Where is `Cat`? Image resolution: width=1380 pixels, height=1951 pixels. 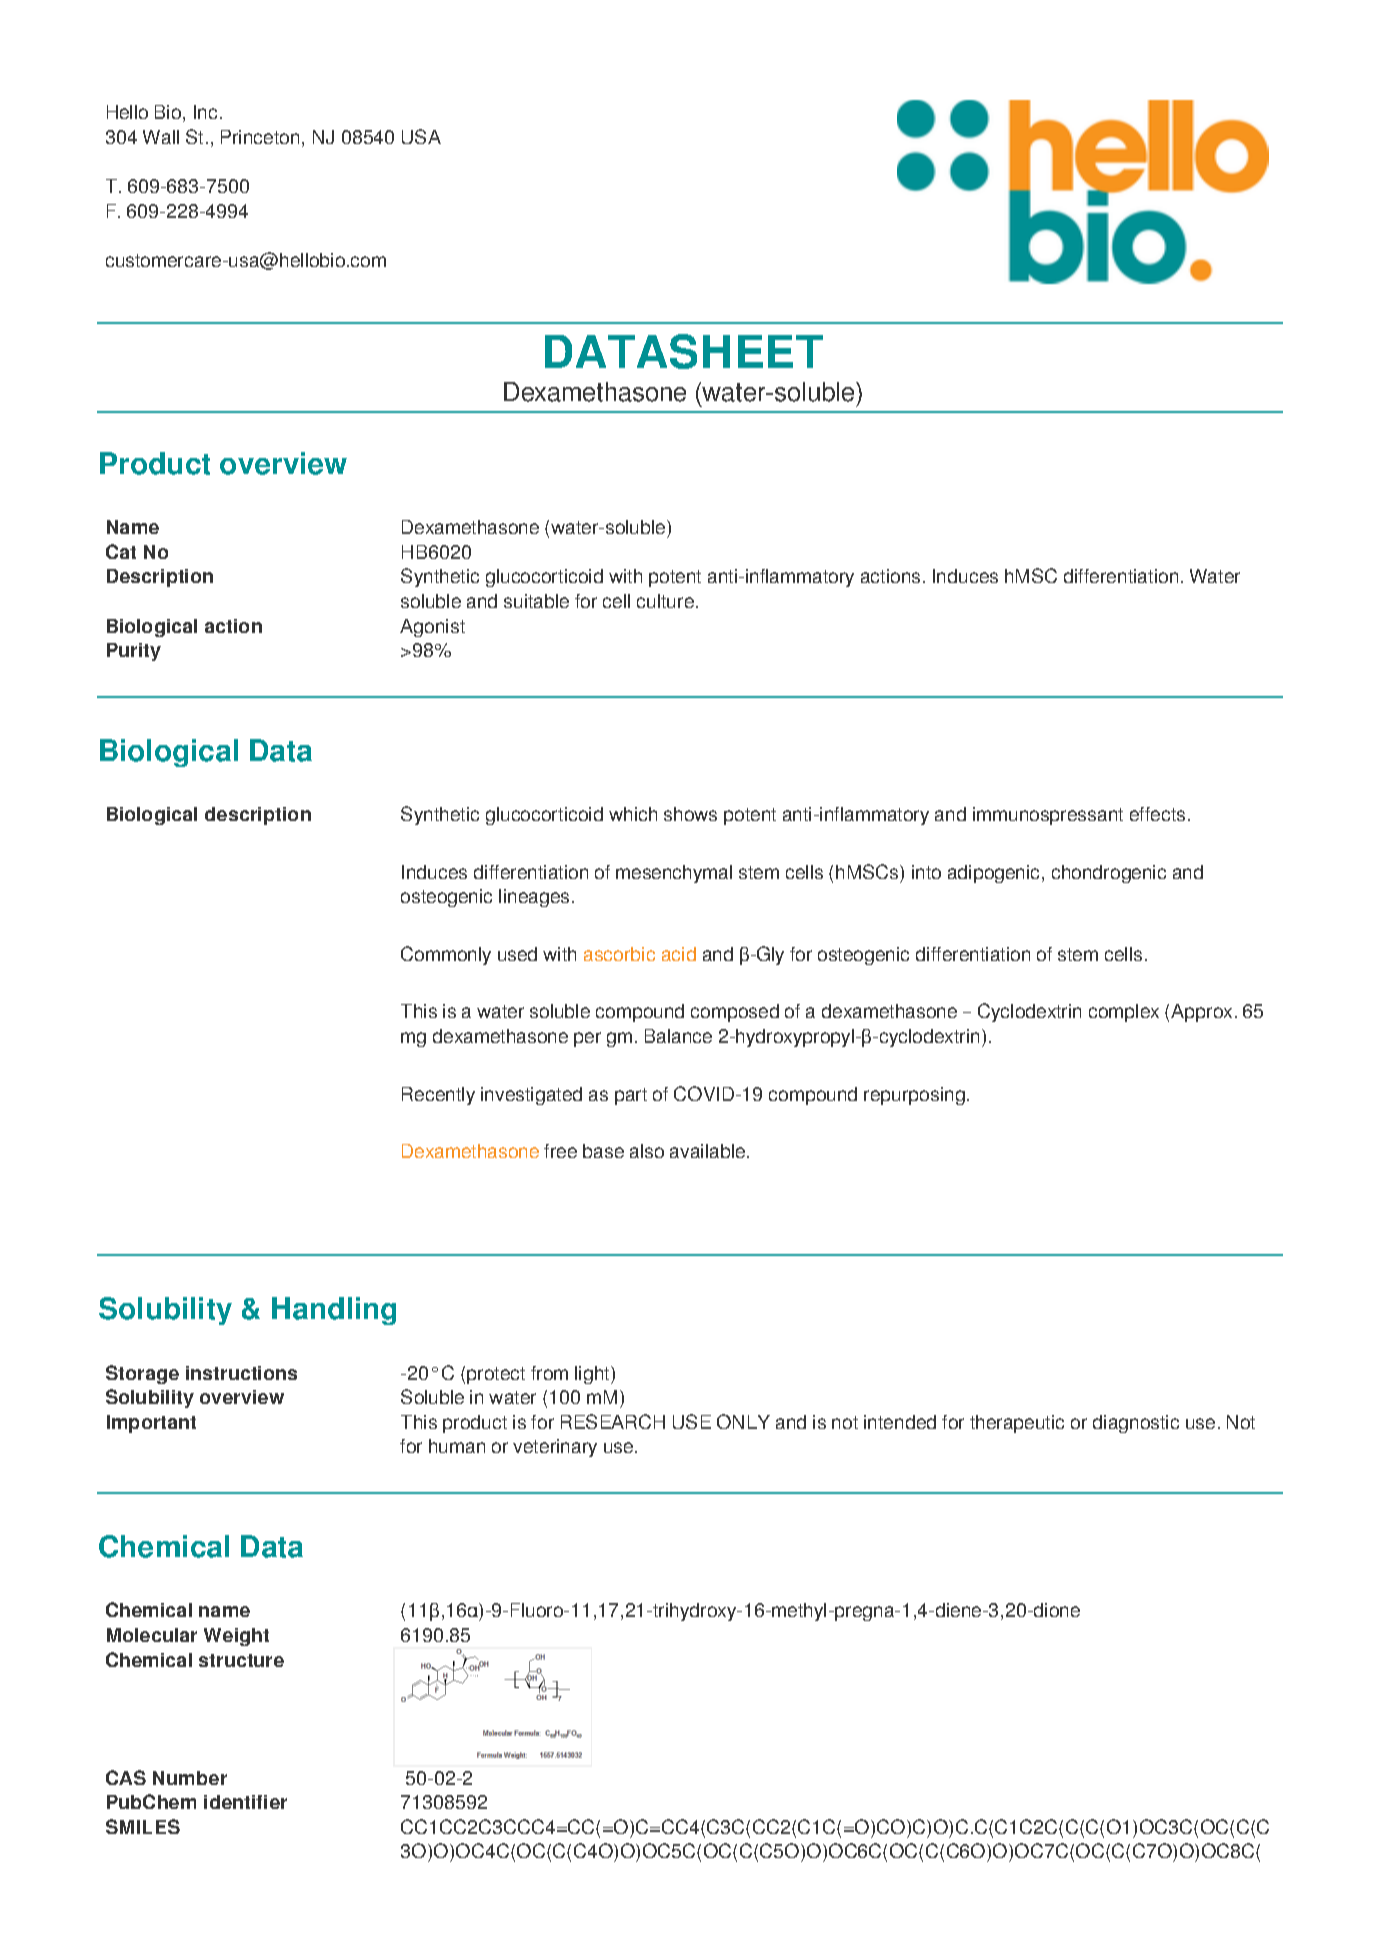
Cat is located at coordinates (121, 551).
